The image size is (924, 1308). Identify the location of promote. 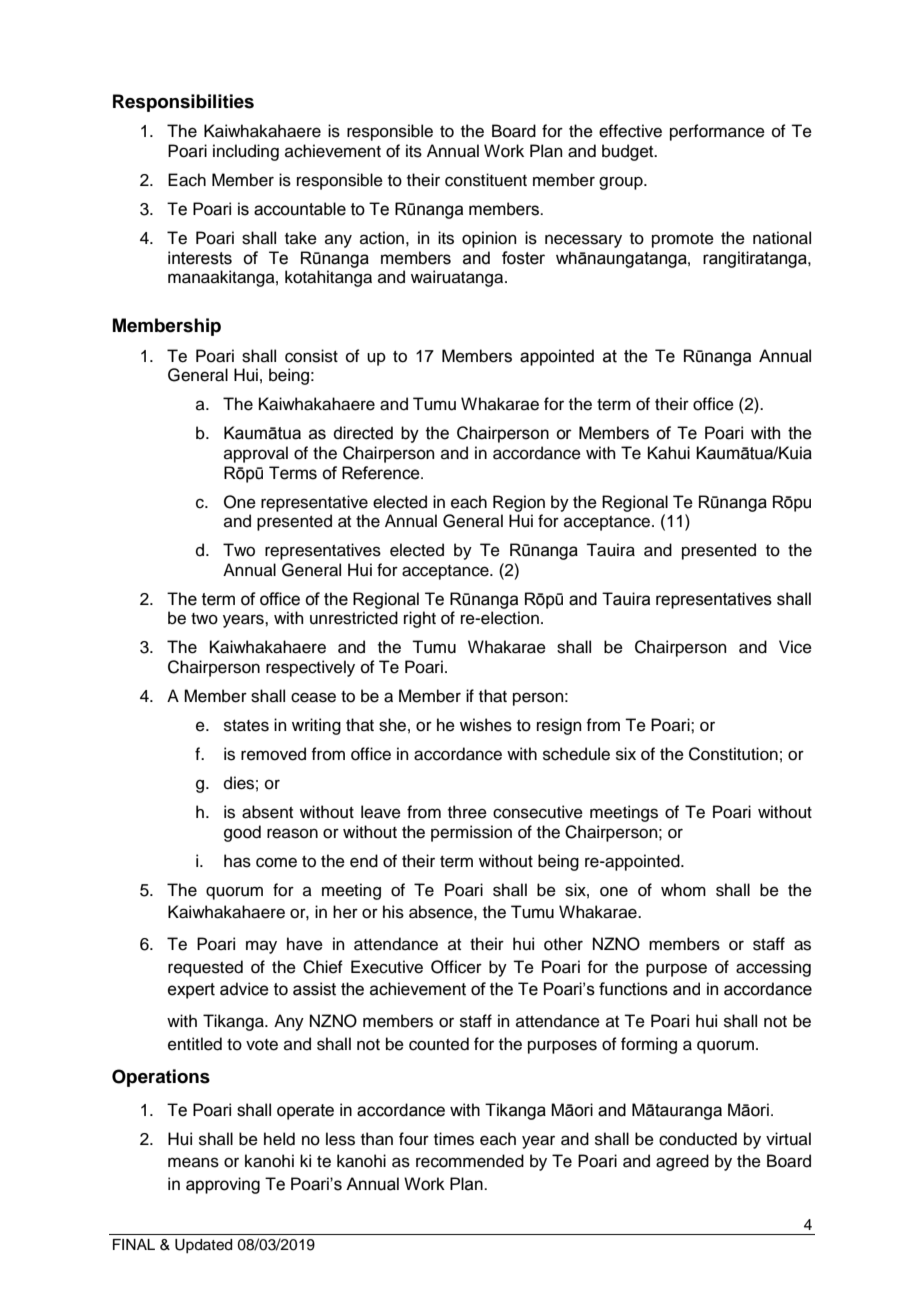
(683, 240).
